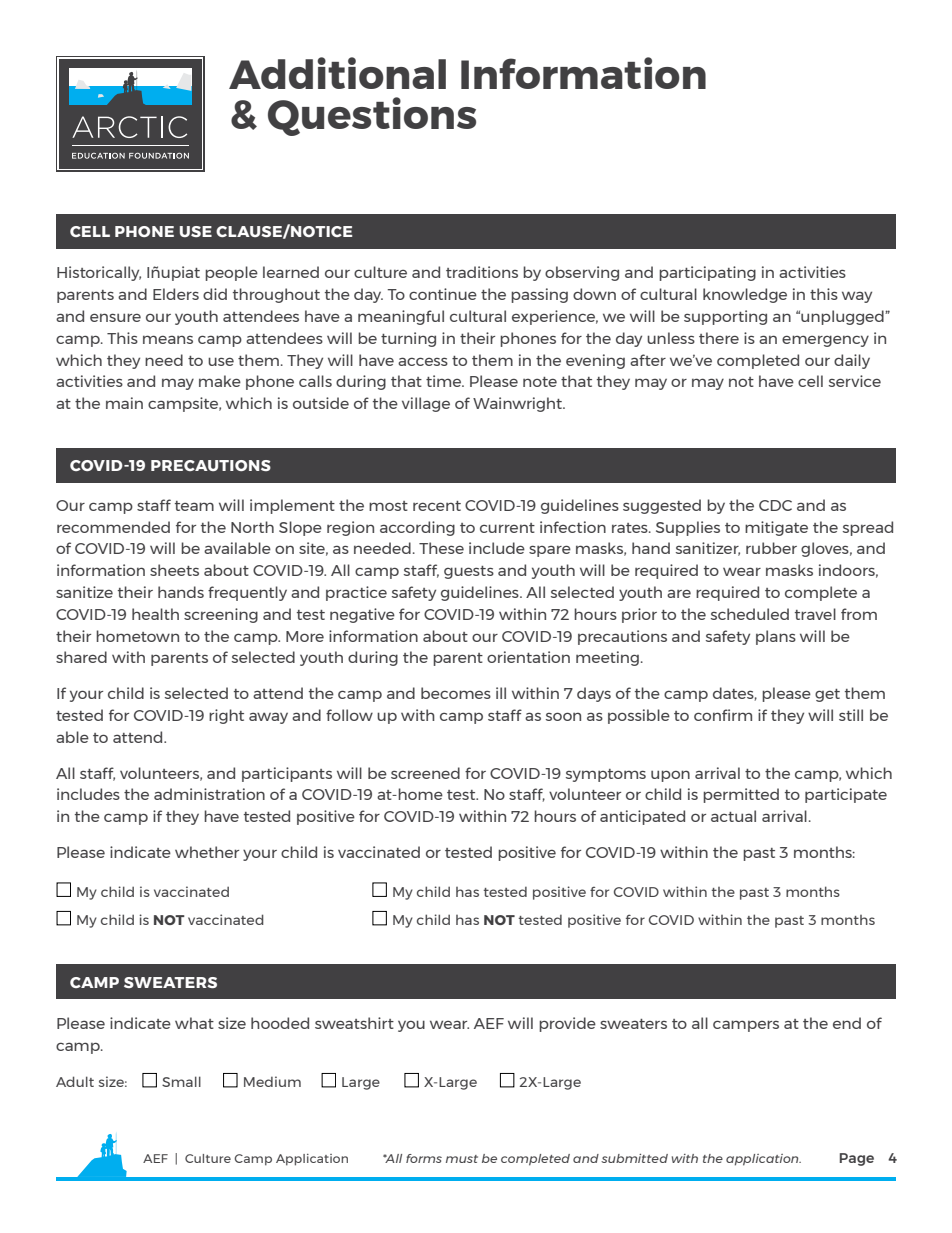 The image size is (952, 1233). I want to click on Questions, so click(372, 116).
